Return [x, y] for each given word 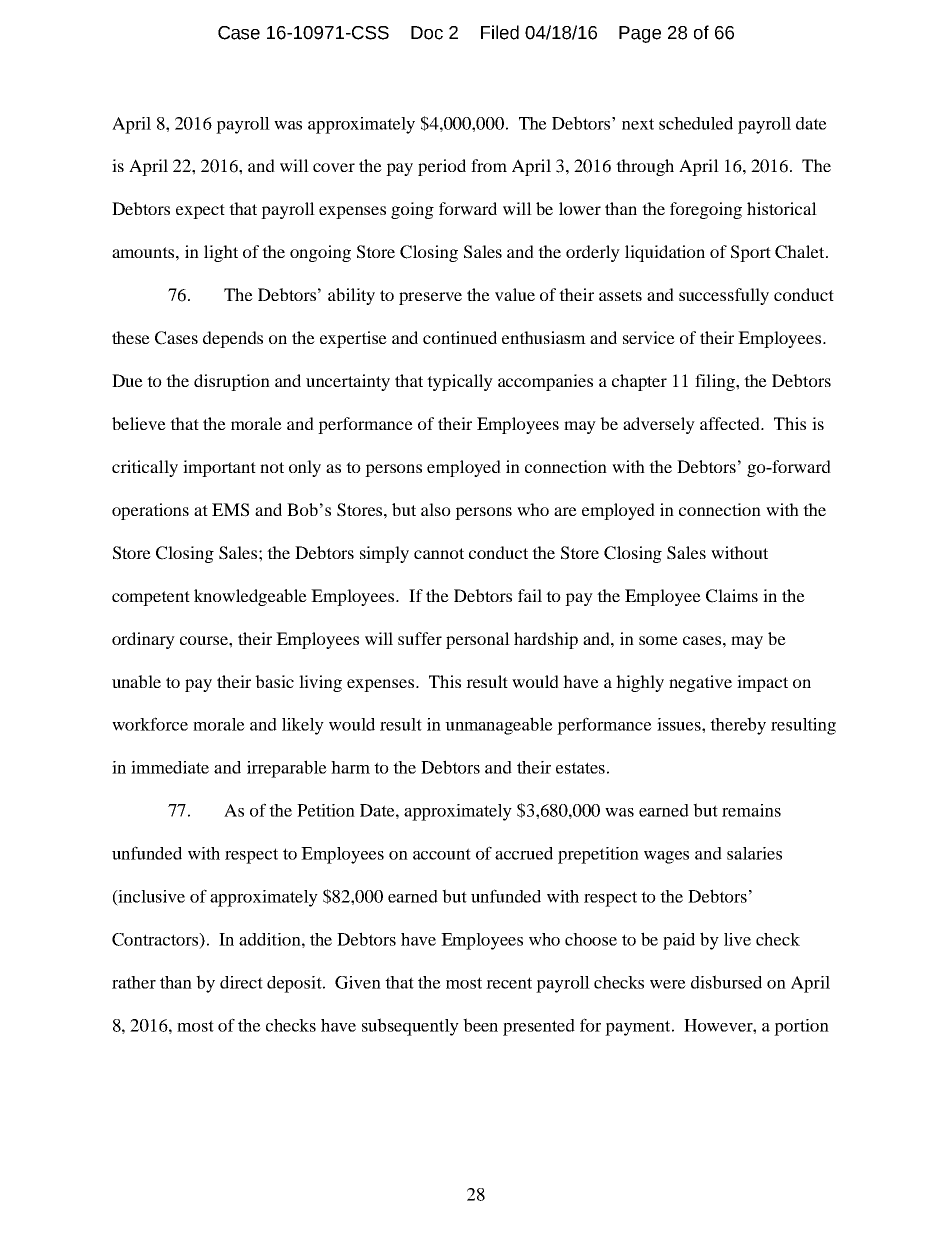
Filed [500, 32]
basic [274, 681]
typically [460, 382]
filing [716, 382]
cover [334, 167]
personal [478, 640]
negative [700, 683]
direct [241, 982]
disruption [232, 382]
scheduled [696, 123]
